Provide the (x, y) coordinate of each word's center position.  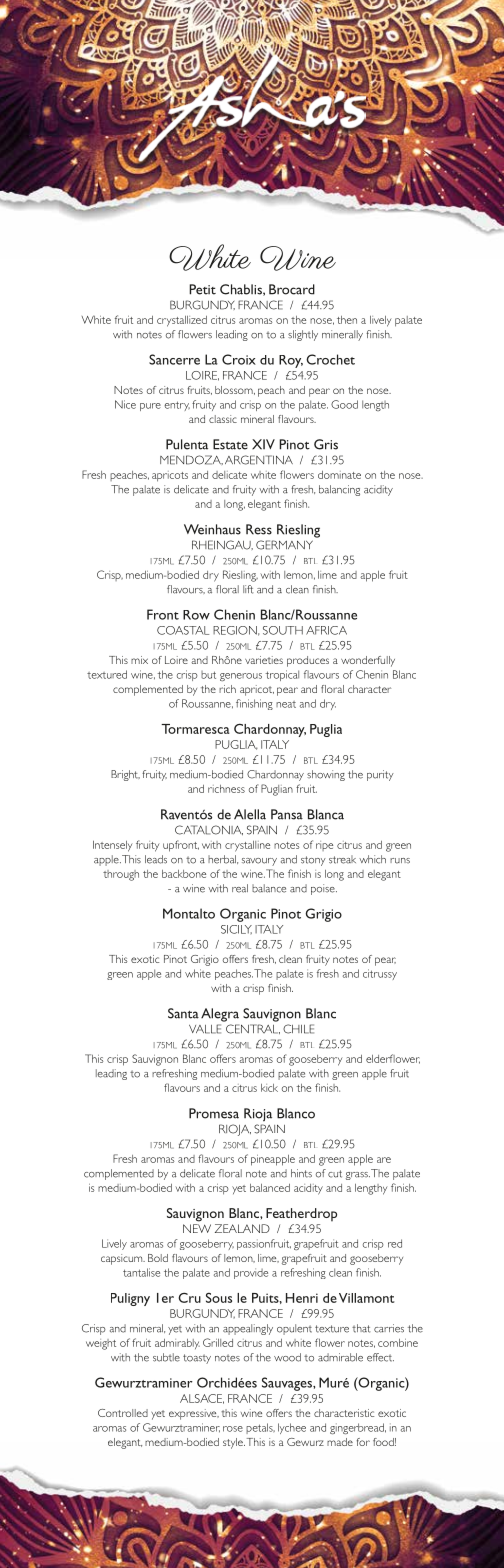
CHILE (298, 1029)
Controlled (123, 1413)
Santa (183, 1013)
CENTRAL (253, 1029)
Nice (125, 404)
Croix (239, 359)
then (347, 320)
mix (139, 660)
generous (241, 677)
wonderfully (368, 661)
